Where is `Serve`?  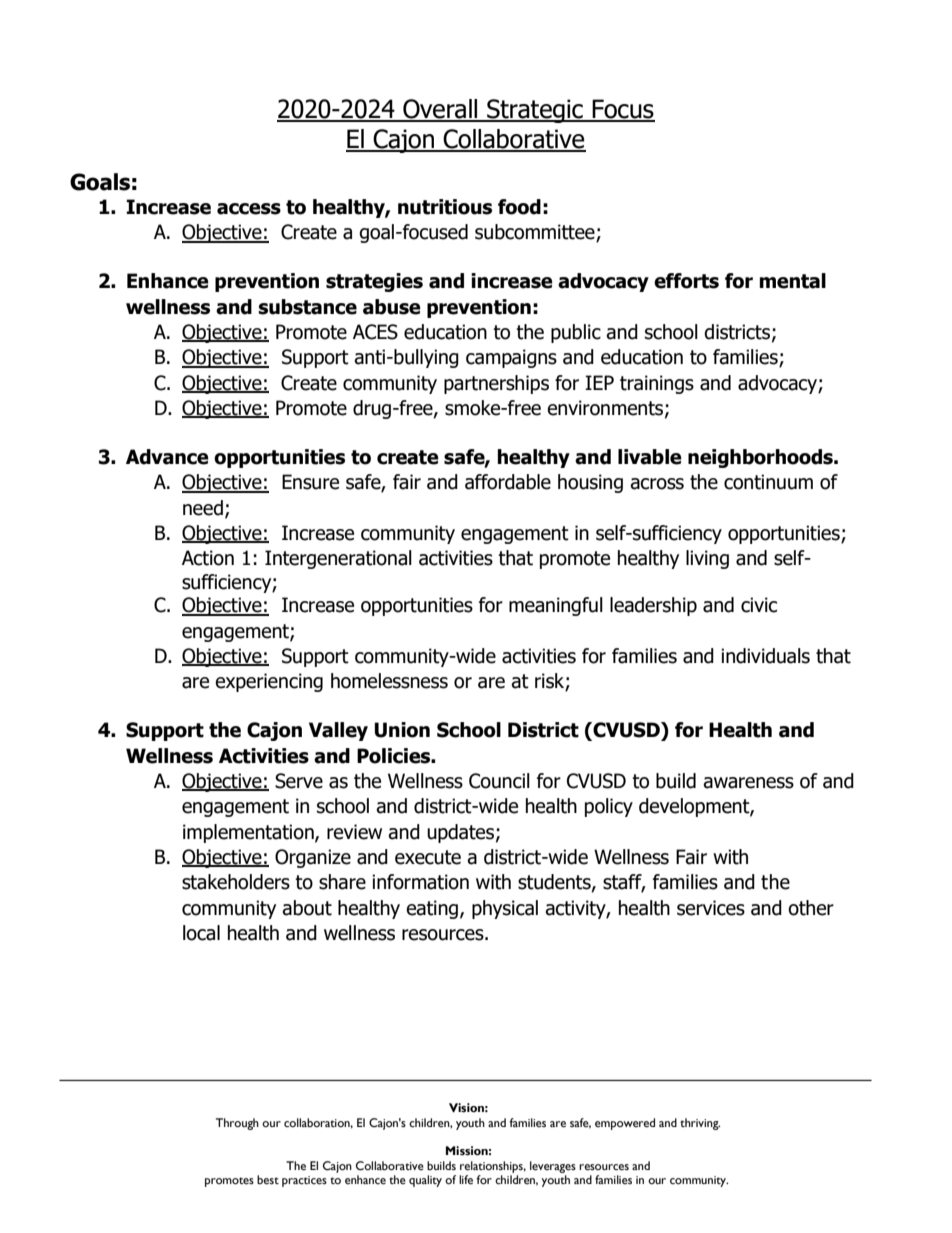
Serve is located at coordinates (299, 781).
